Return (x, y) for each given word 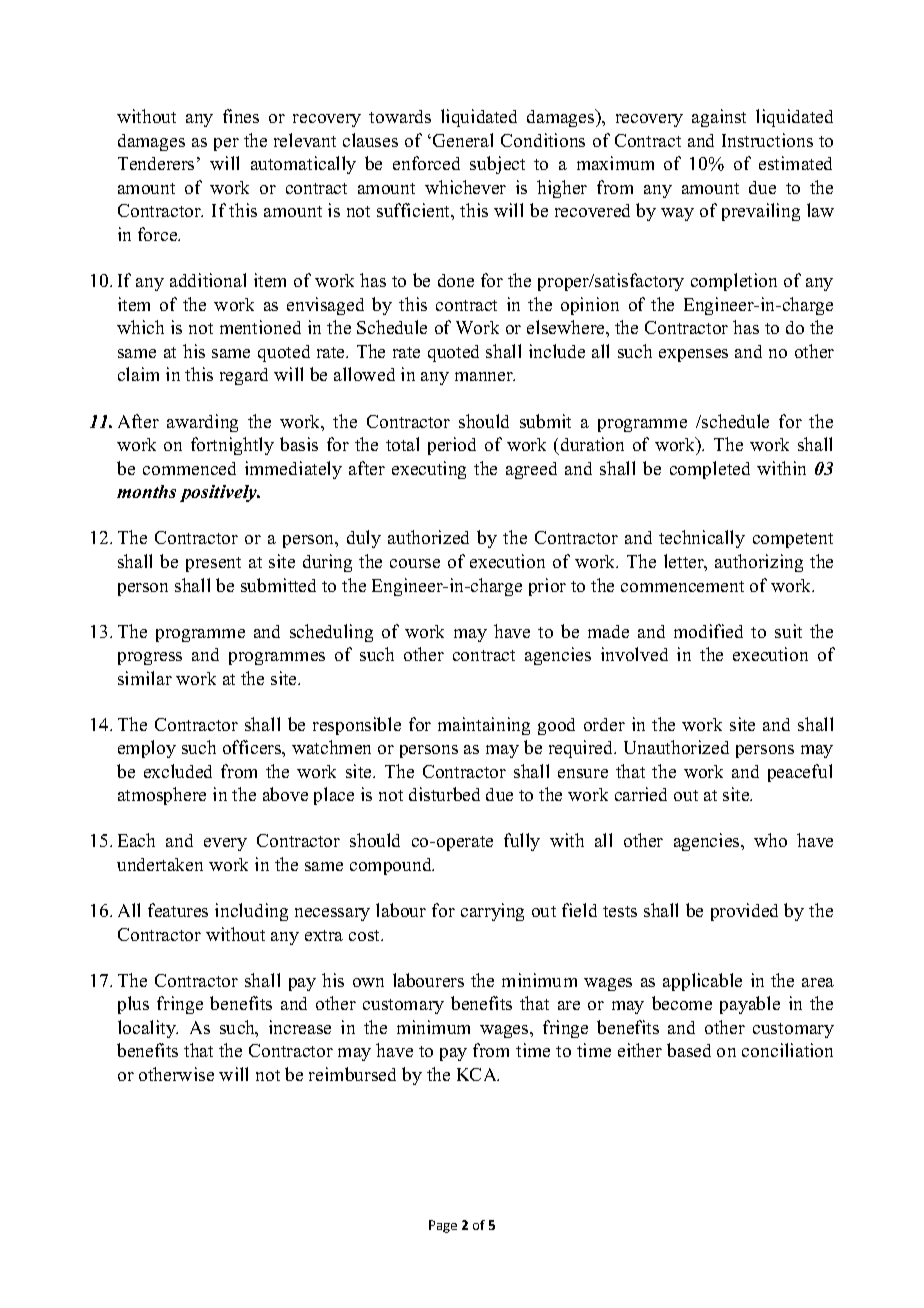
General (463, 140)
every (225, 844)
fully (522, 842)
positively (220, 493)
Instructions (767, 140)
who (770, 840)
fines (241, 116)
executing (429, 470)
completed (710, 470)
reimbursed (352, 1074)
